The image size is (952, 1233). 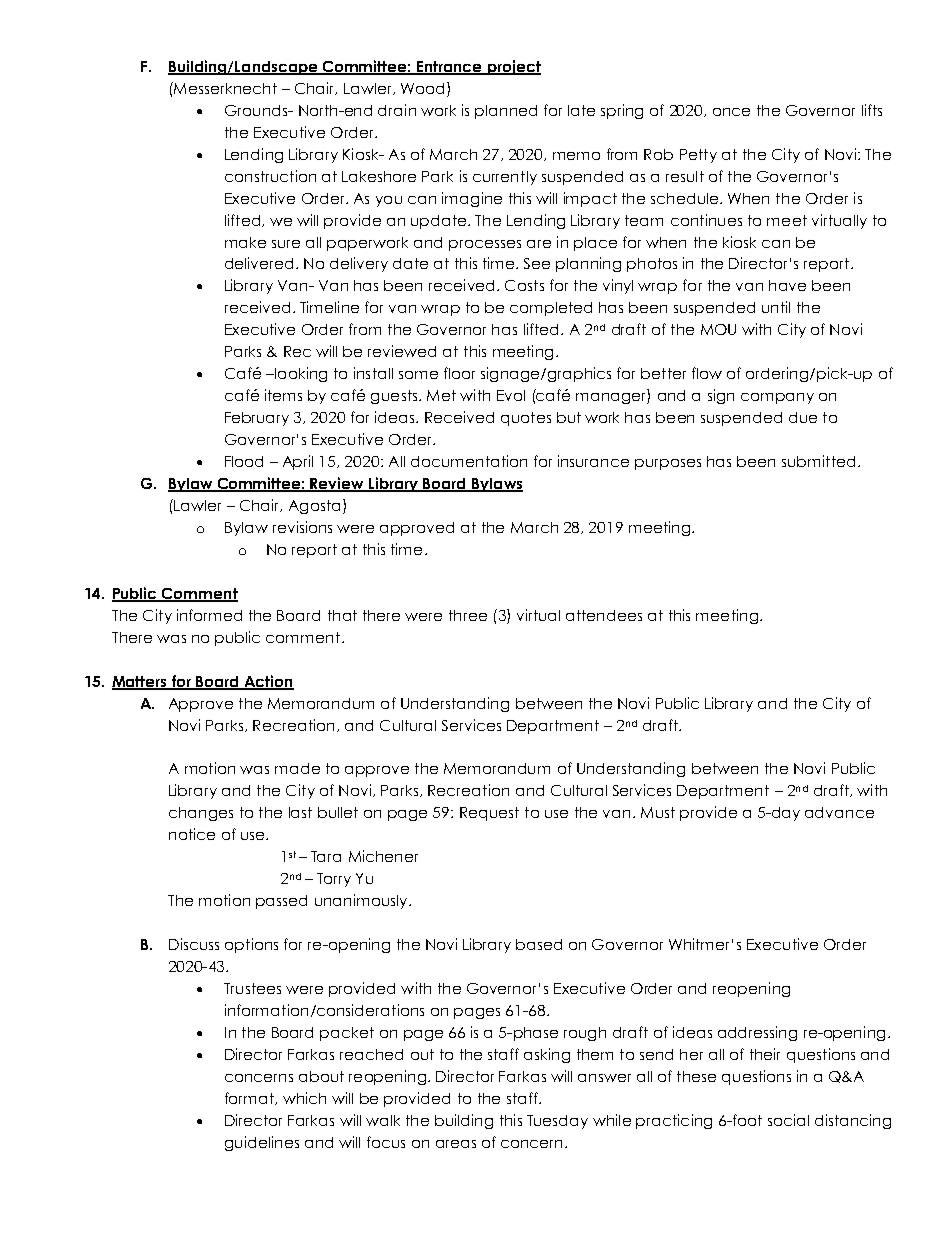 What do you see at coordinates (872, 110) in the page?
I see `lifts` at bounding box center [872, 110].
